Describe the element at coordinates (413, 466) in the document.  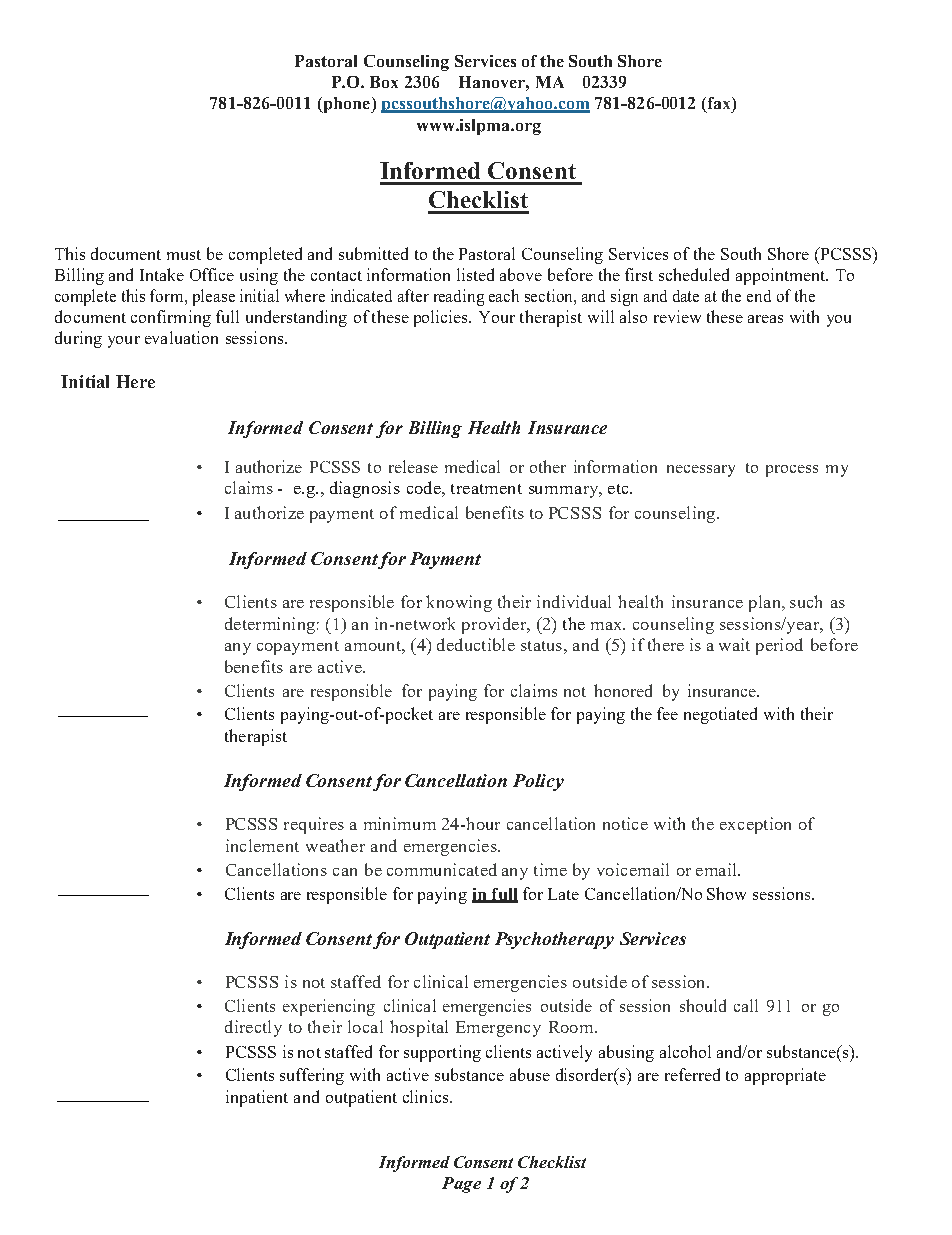
I see `release` at that location.
